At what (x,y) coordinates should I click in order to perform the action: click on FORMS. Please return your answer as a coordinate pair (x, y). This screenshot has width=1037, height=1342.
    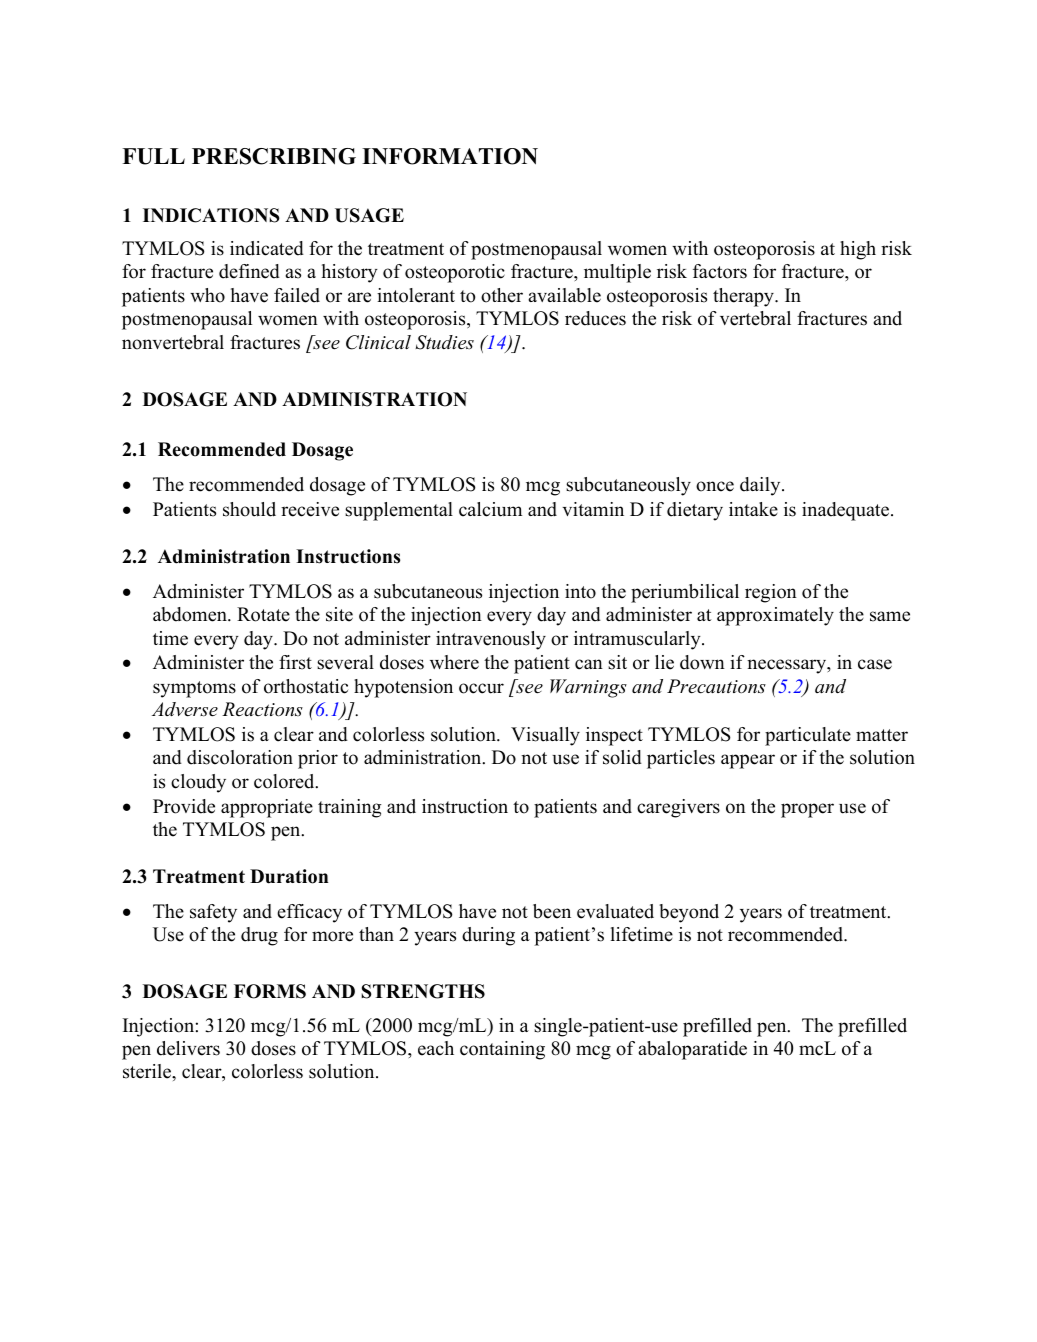
    Looking at the image, I should click on (270, 991).
